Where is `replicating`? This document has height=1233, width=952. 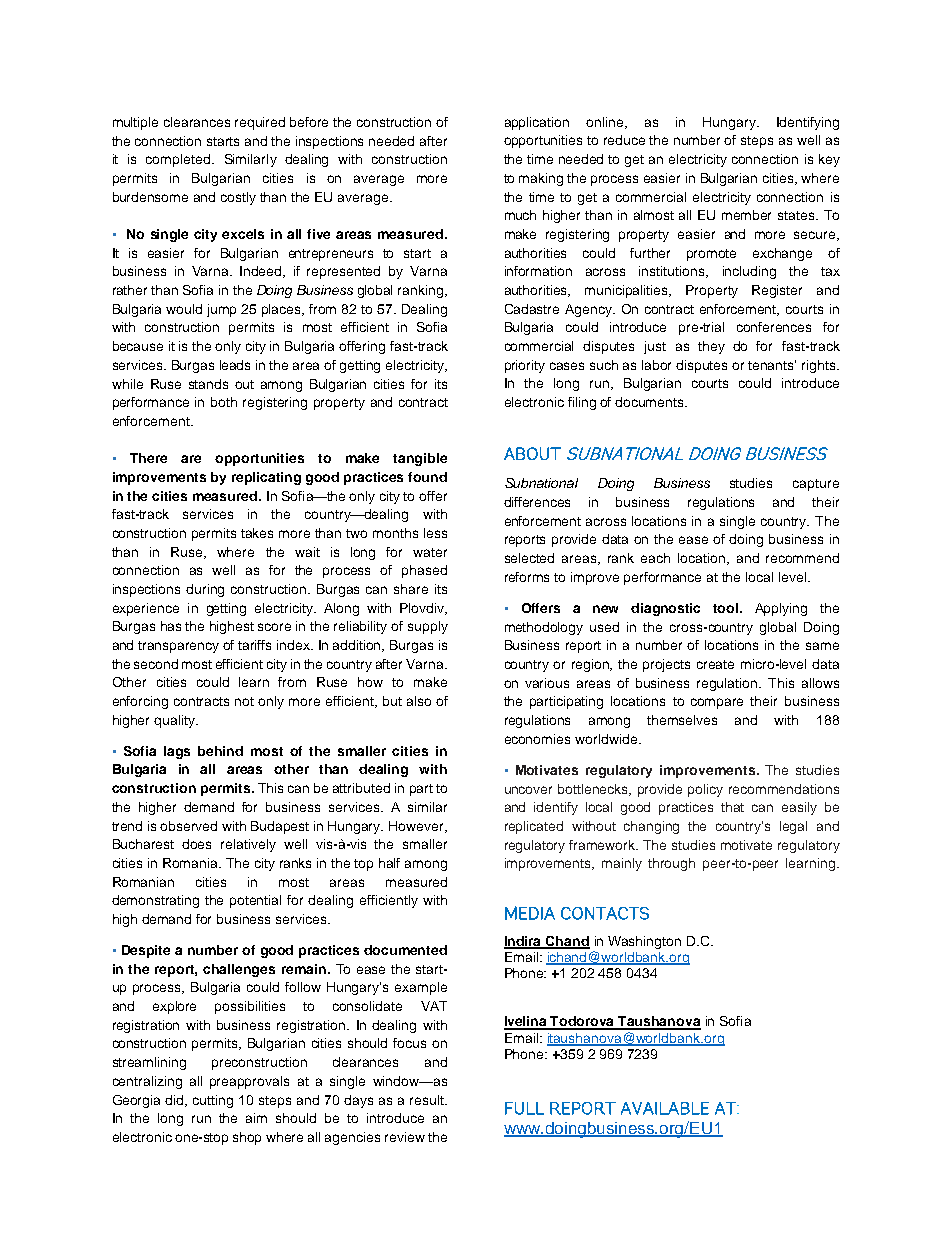
replicating is located at coordinates (266, 478).
